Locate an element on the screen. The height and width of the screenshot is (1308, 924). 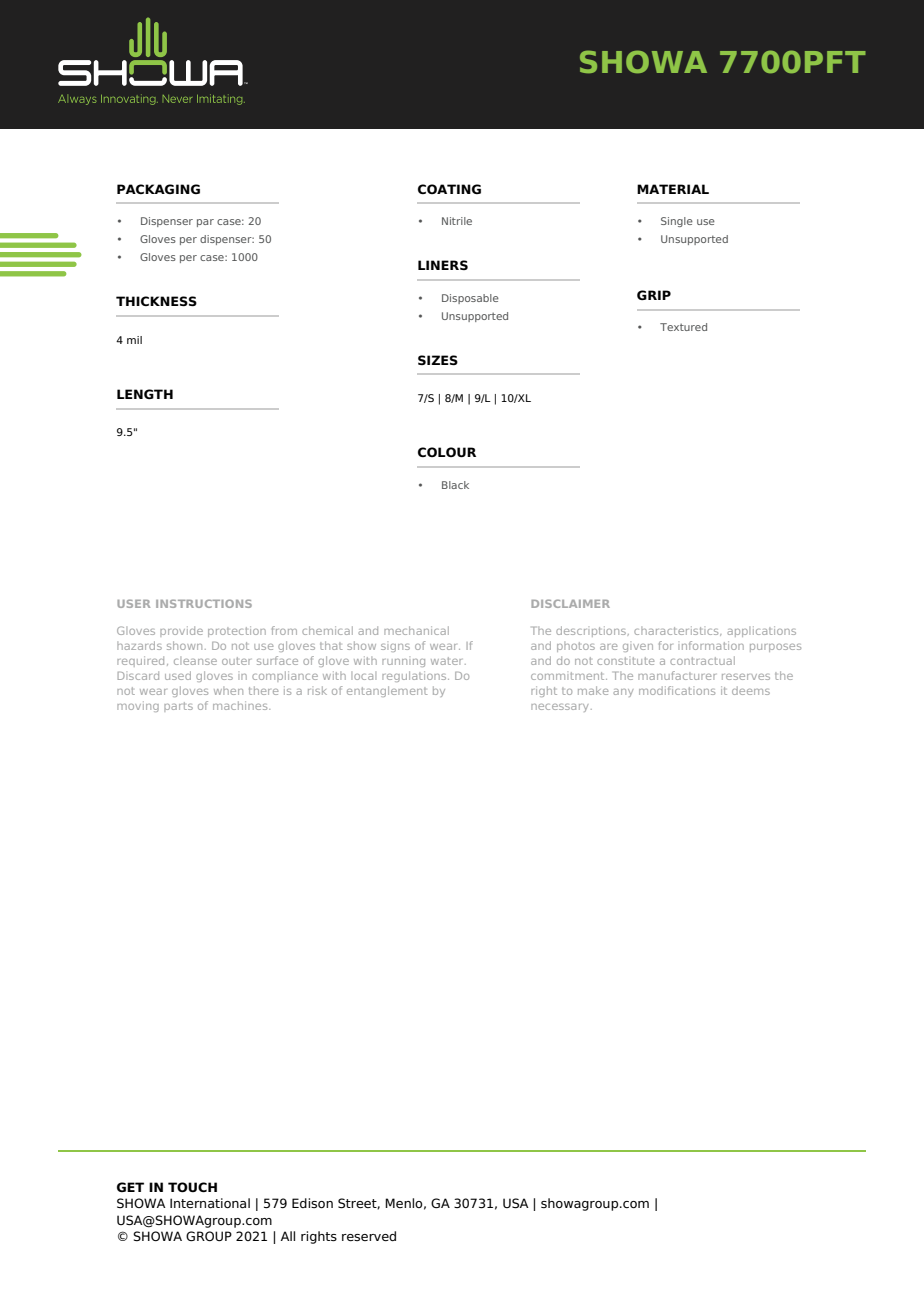
INSTRUCTIONS is located at coordinates (204, 603).
